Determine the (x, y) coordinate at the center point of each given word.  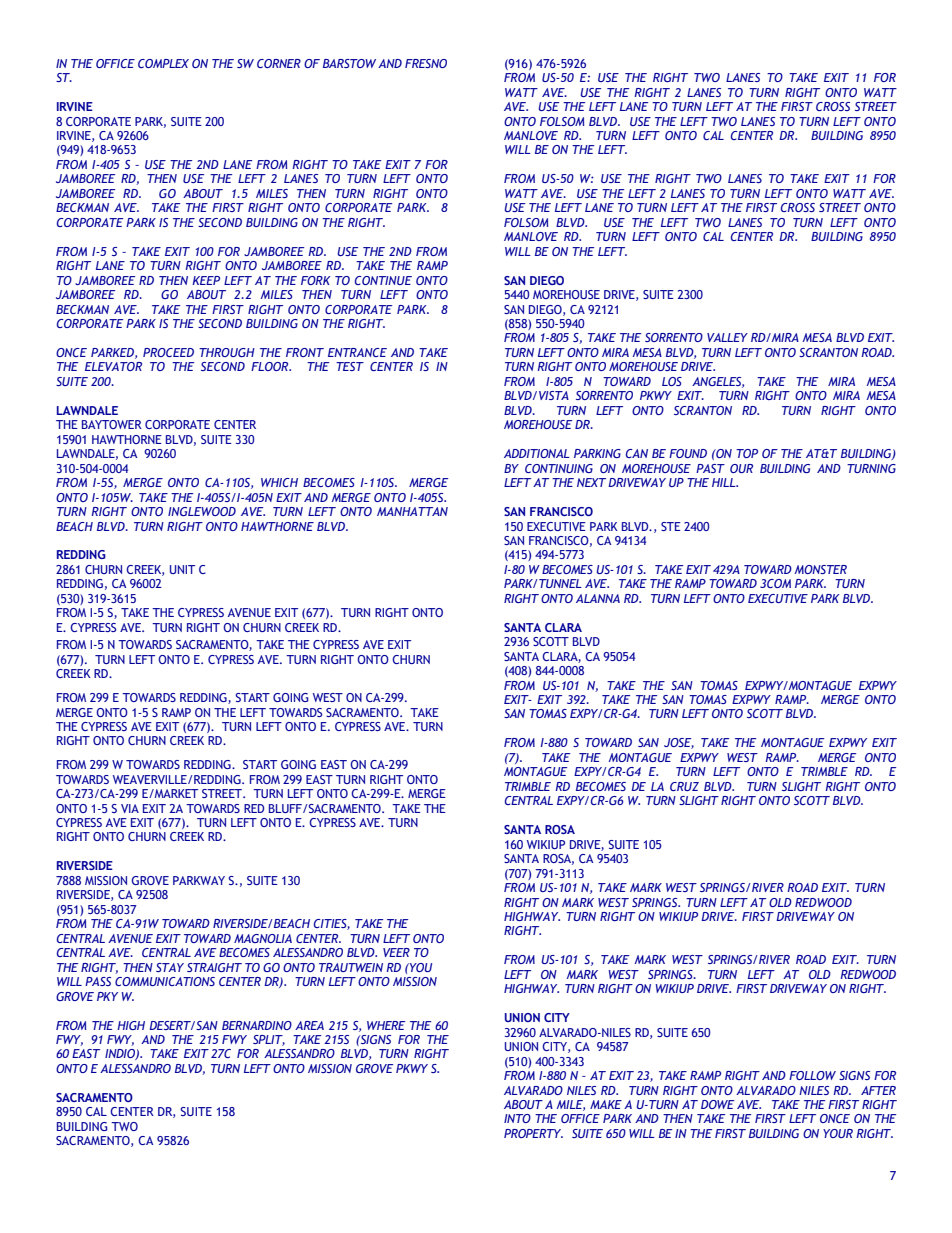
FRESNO (426, 63)
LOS (672, 381)
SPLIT (269, 1040)
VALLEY (727, 337)
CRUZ (684, 786)
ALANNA (598, 598)
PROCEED (168, 352)
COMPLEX (163, 63)
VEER (396, 952)
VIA (130, 808)
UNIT (182, 569)
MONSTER (821, 569)
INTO (517, 1118)
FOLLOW (812, 1075)
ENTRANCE (357, 352)
